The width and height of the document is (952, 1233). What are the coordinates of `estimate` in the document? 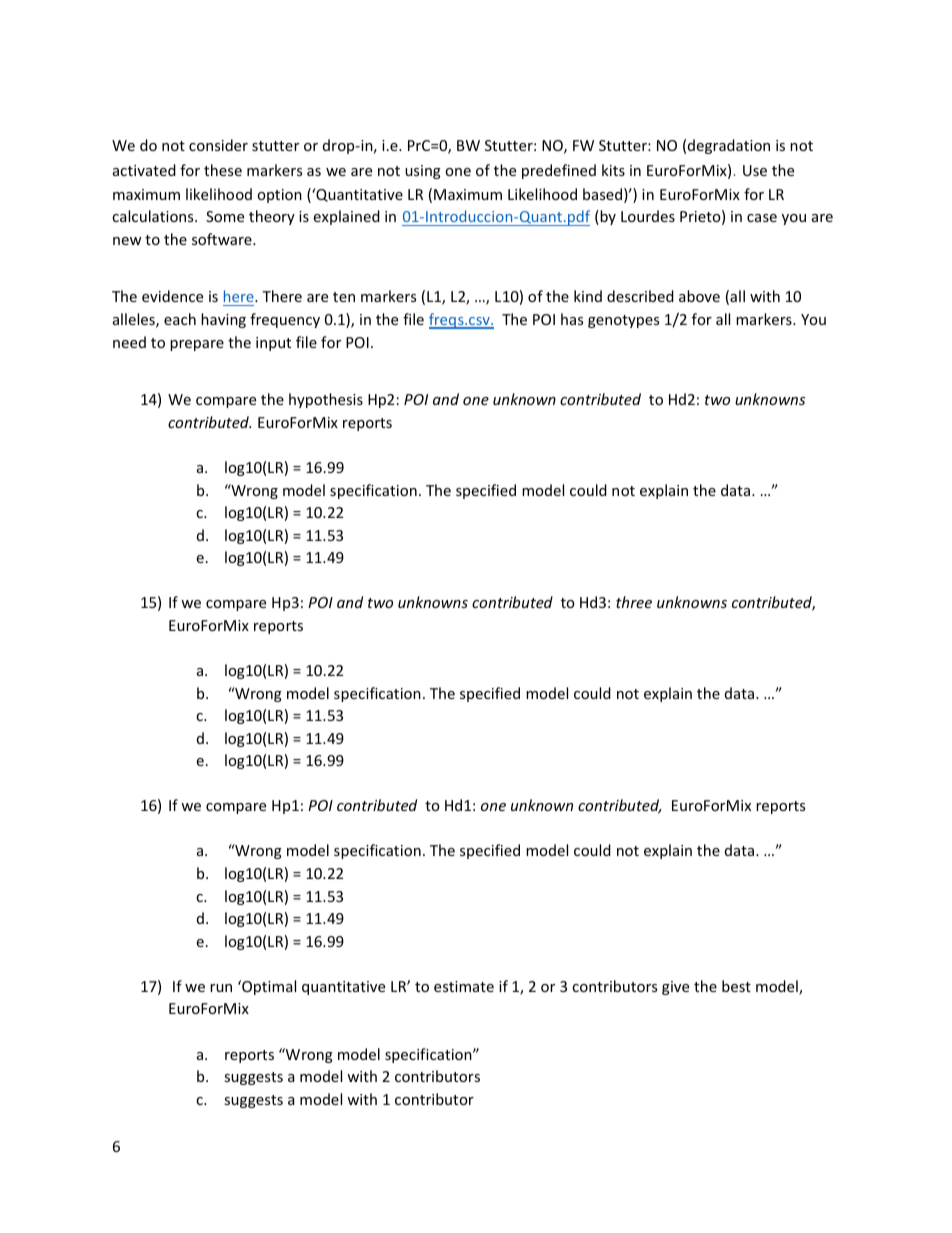 It's located at (464, 986).
